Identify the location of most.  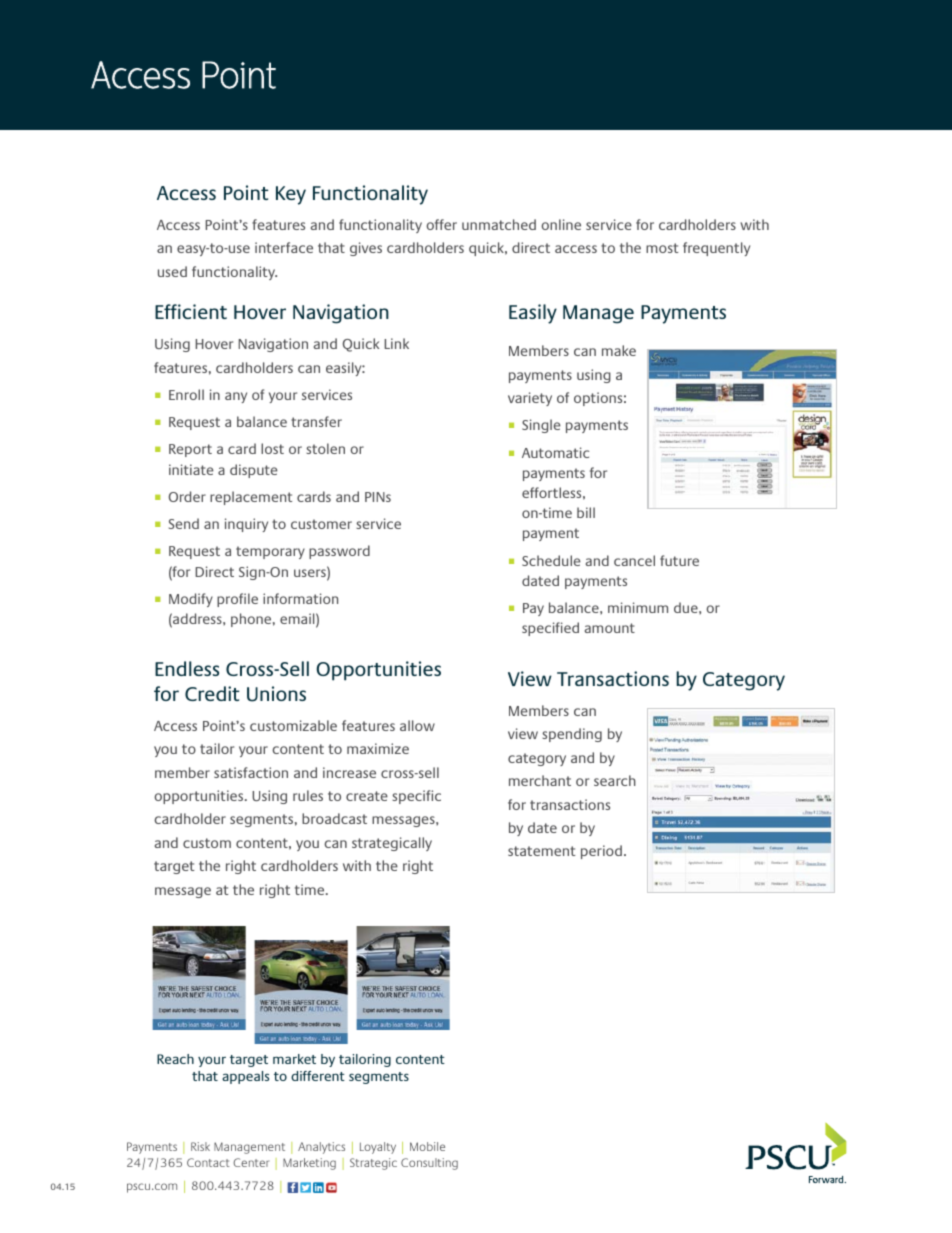
(662, 248).
